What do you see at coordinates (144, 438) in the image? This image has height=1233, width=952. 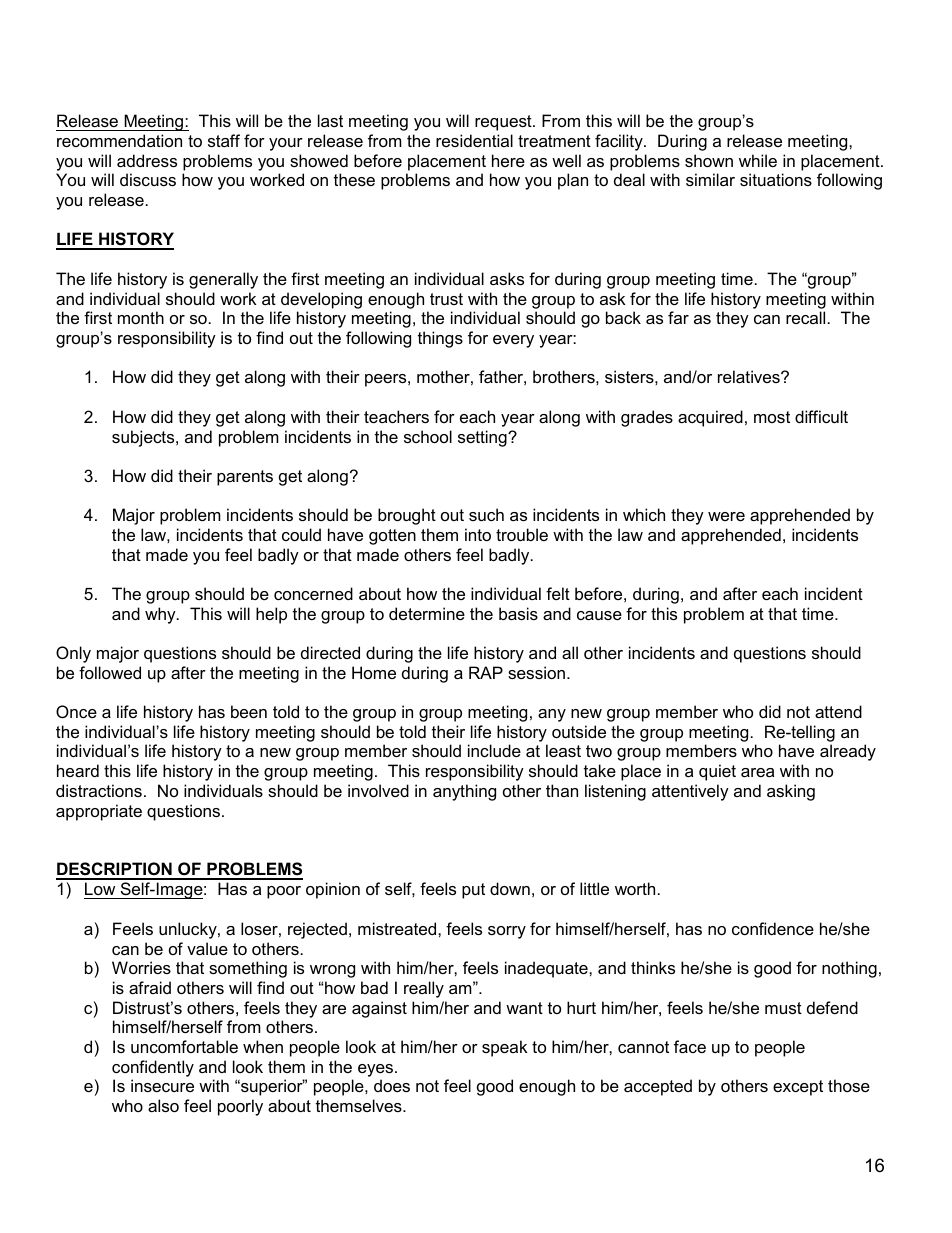 I see `subjects` at bounding box center [144, 438].
